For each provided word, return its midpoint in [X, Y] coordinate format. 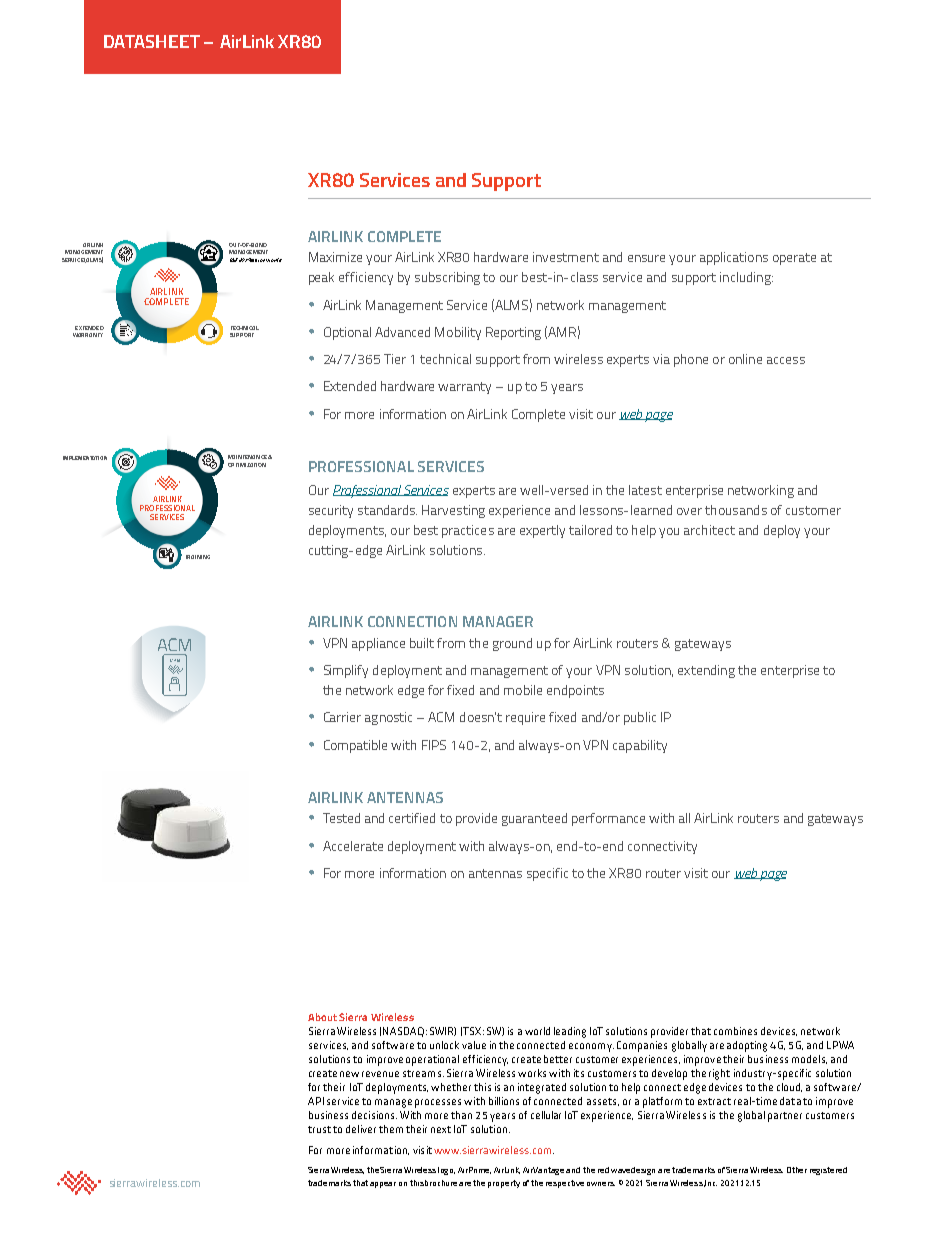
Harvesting [453, 511]
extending [706, 671]
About [322, 1017]
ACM [441, 717]
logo [446, 1171]
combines [735, 1031]
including [746, 278]
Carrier [342, 717]
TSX [471, 1031]
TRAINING [198, 557]
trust [319, 1129]
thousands [736, 510]
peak [321, 278]
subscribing [447, 278]
